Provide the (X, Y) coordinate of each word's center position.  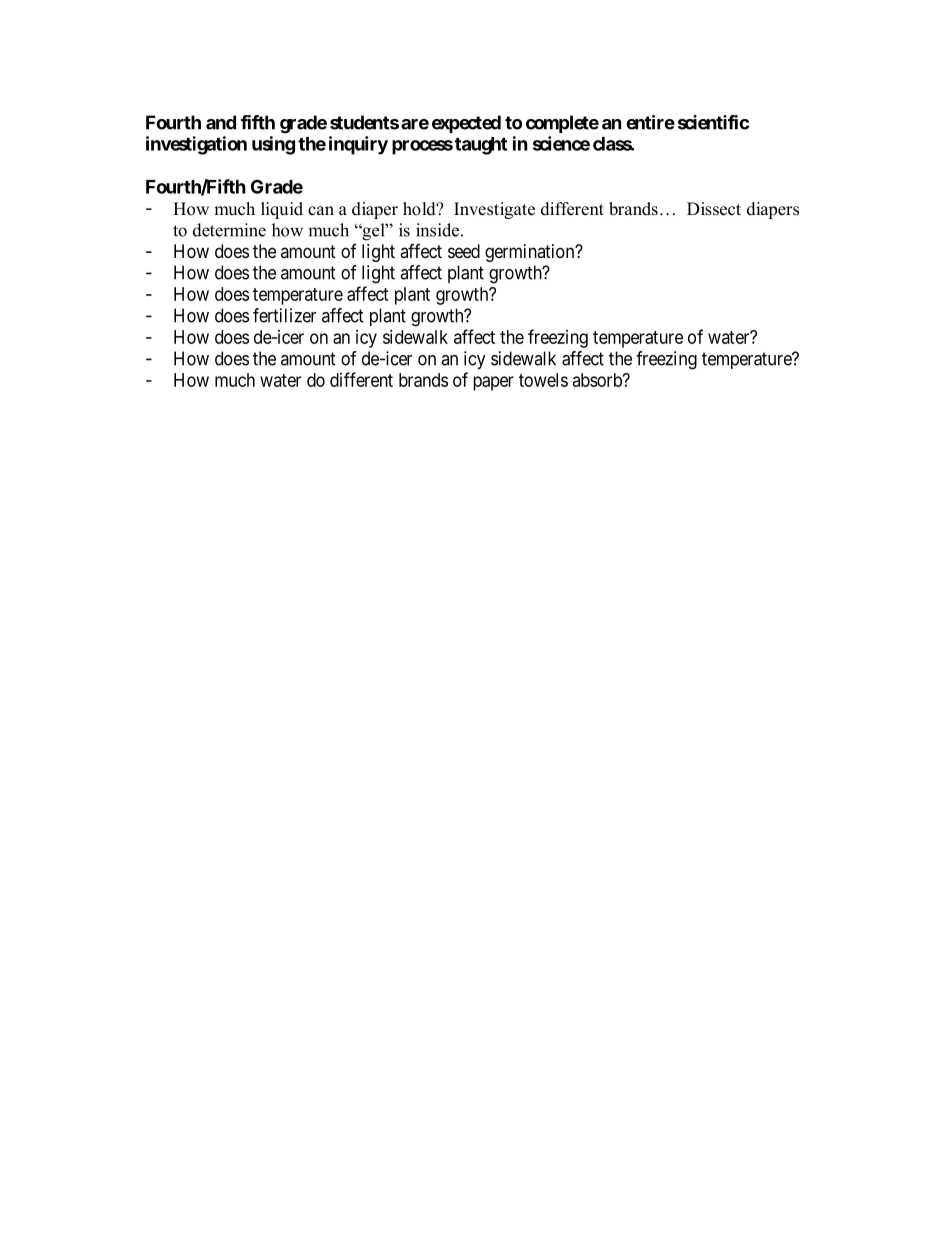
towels (543, 380)
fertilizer (284, 315)
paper (493, 383)
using (273, 145)
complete (562, 124)
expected (466, 124)
